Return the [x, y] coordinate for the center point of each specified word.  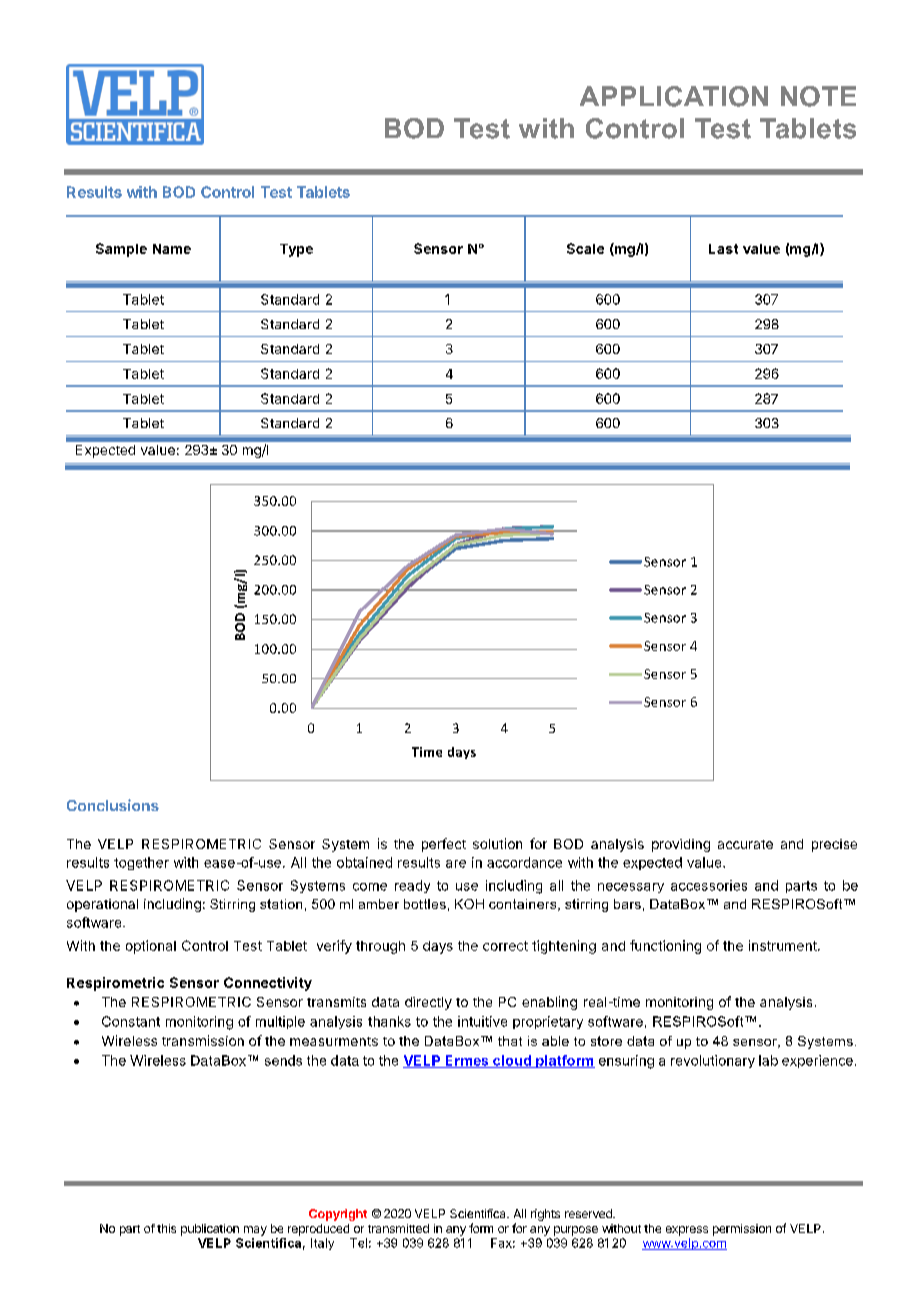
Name [172, 249]
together [141, 863]
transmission [203, 1040]
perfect [444, 845]
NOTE [818, 96]
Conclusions [113, 805]
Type [296, 250]
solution [497, 843]
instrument [783, 945]
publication [210, 1230]
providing [681, 845]
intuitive [482, 1021]
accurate [745, 844]
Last [723, 249]
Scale [585, 248]
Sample [121, 250]
